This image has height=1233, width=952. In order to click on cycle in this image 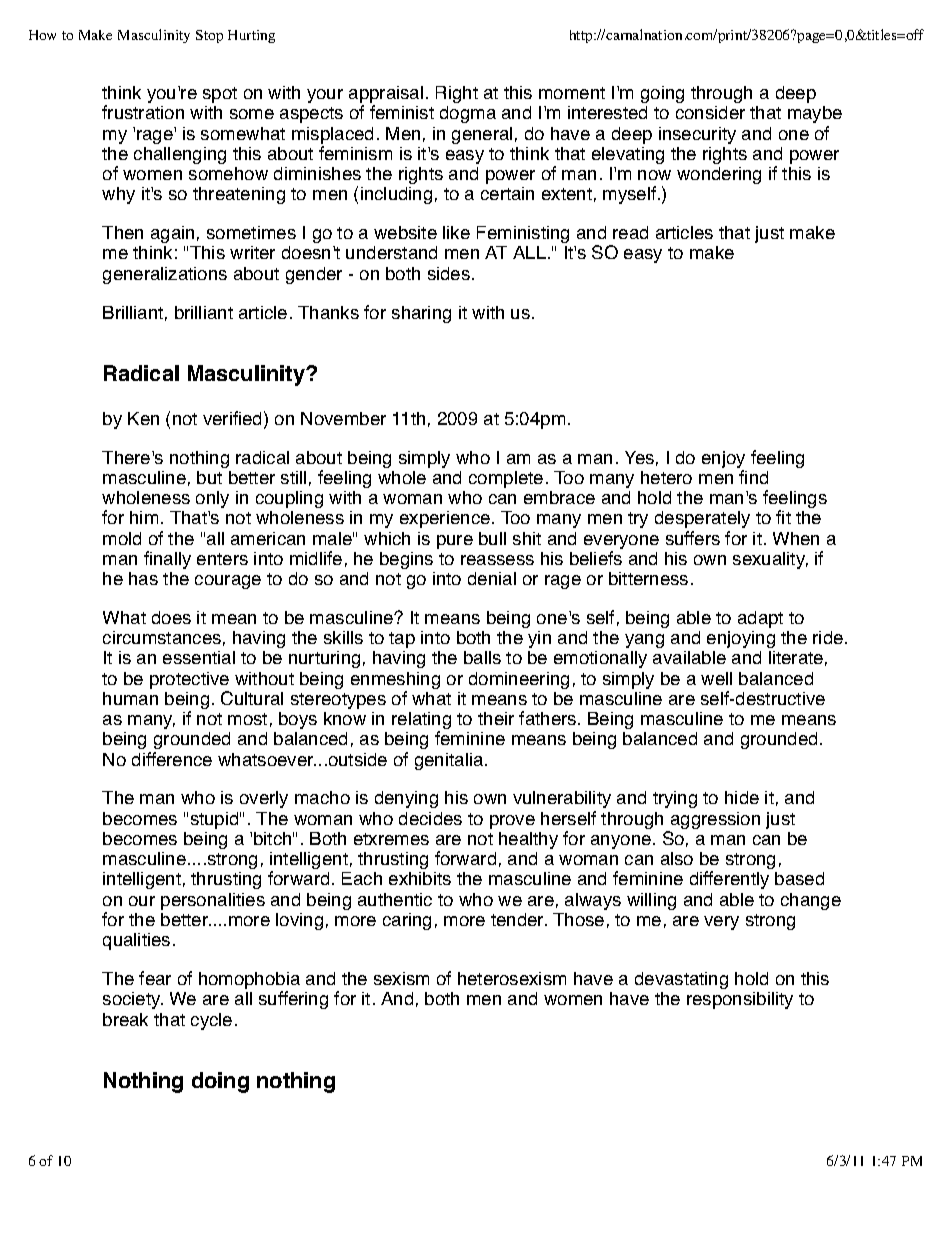, I will do `click(211, 1021)`.
